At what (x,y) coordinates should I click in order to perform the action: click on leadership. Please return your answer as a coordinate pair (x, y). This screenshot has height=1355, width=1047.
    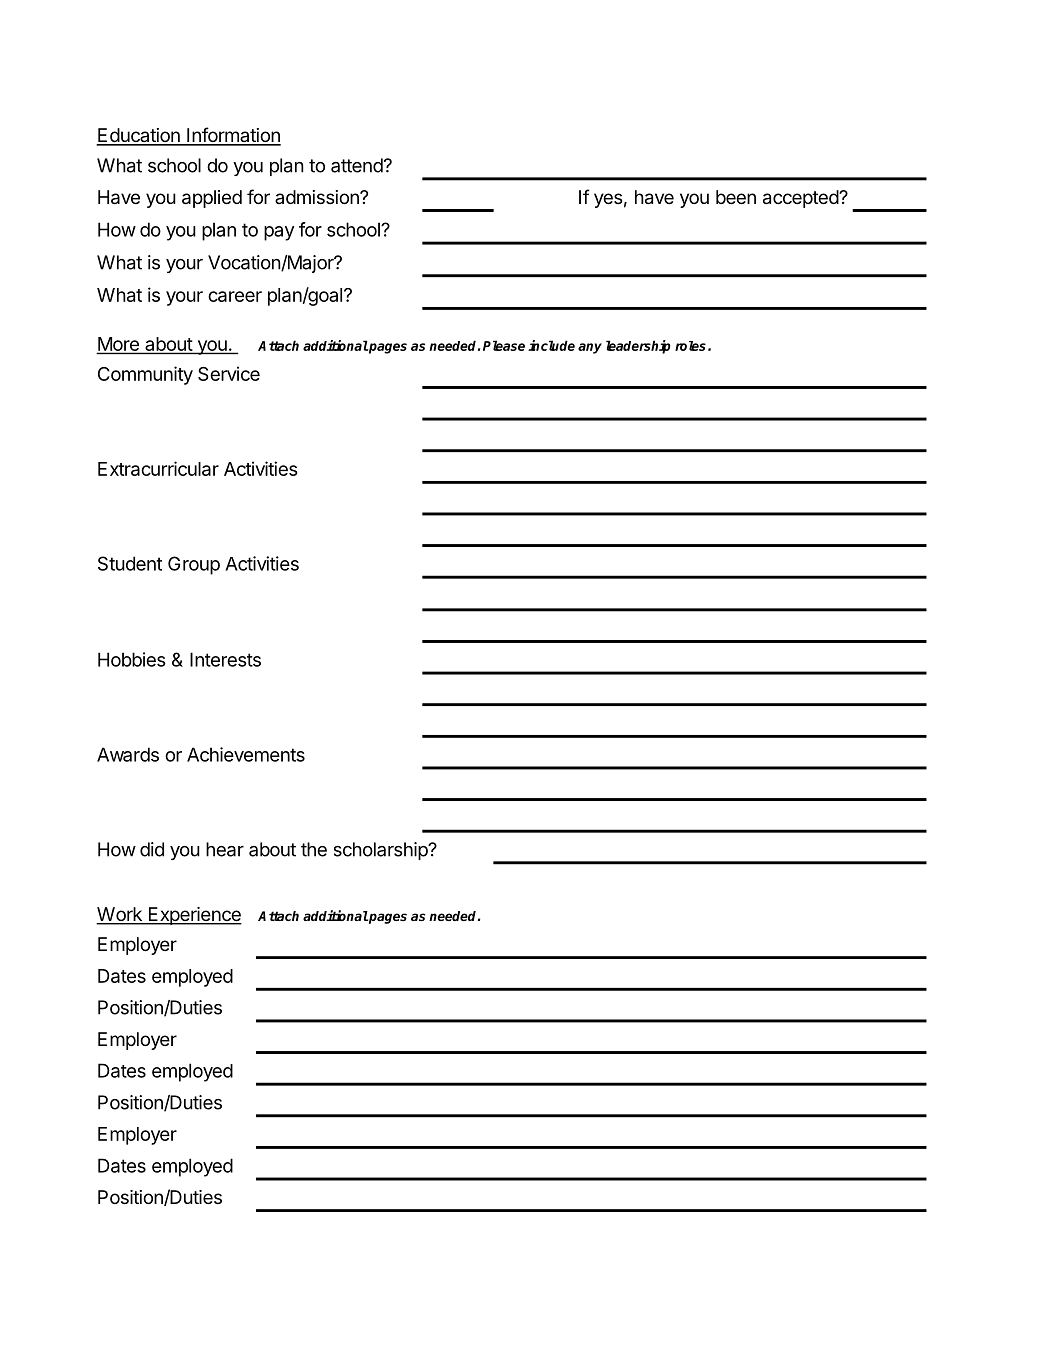
    Looking at the image, I should click on (638, 347).
